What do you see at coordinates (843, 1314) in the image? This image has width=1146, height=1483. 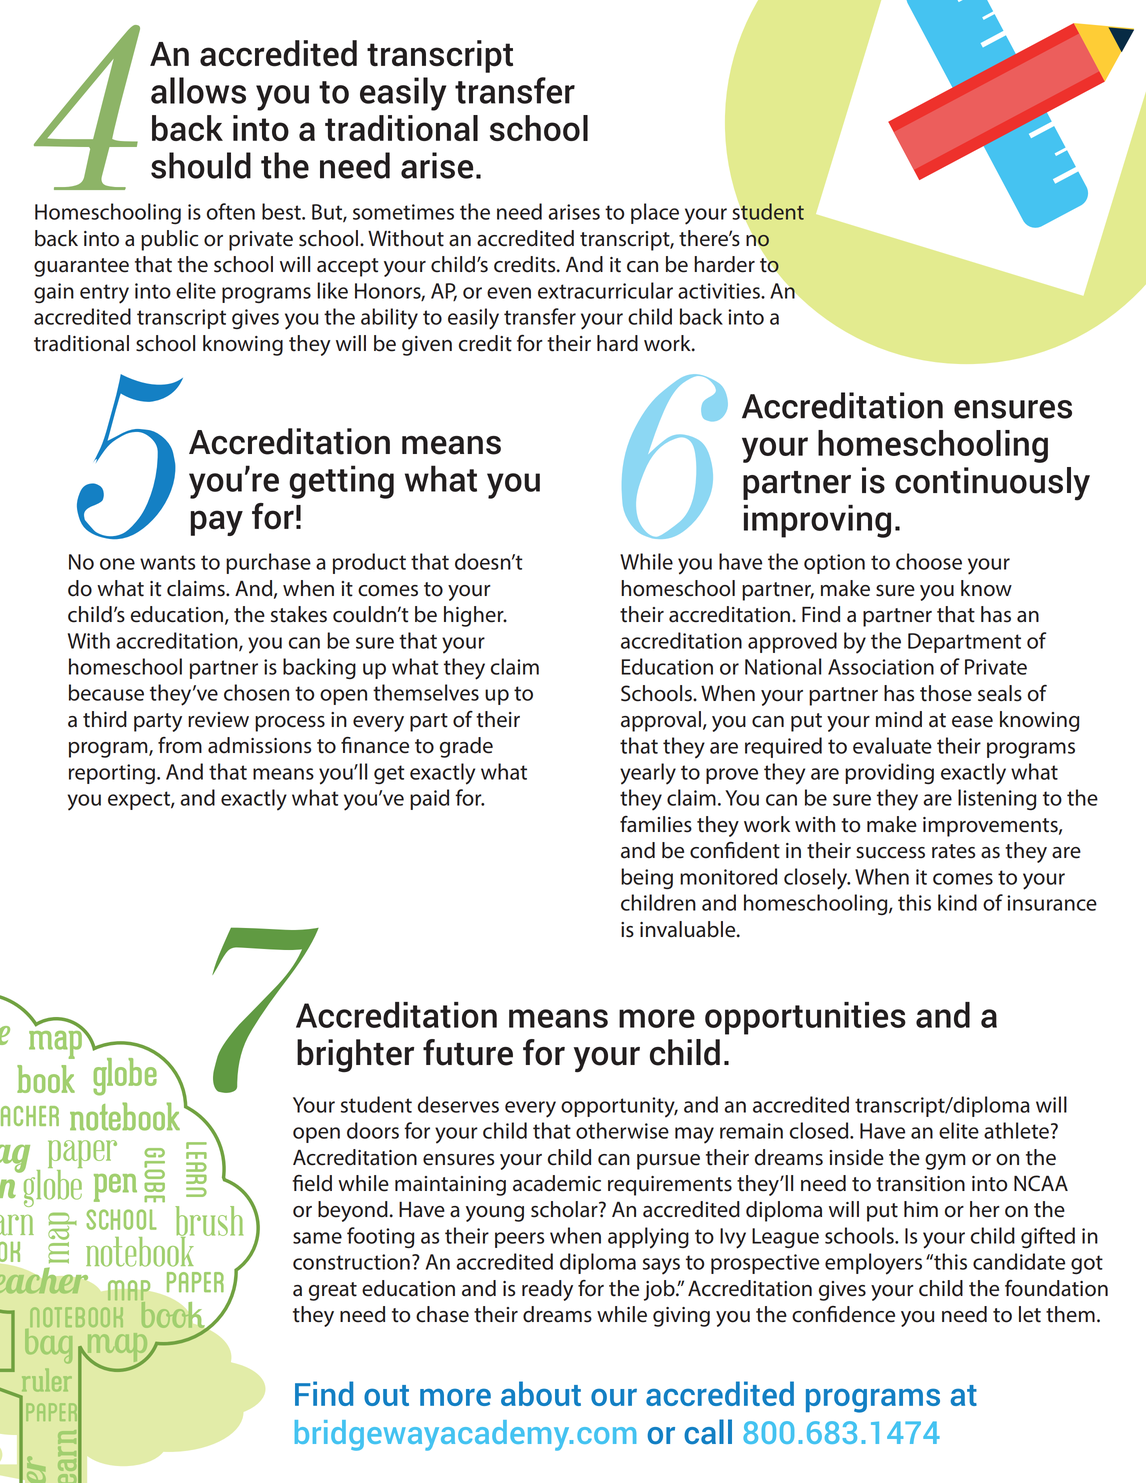 I see `confidence` at bounding box center [843, 1314].
